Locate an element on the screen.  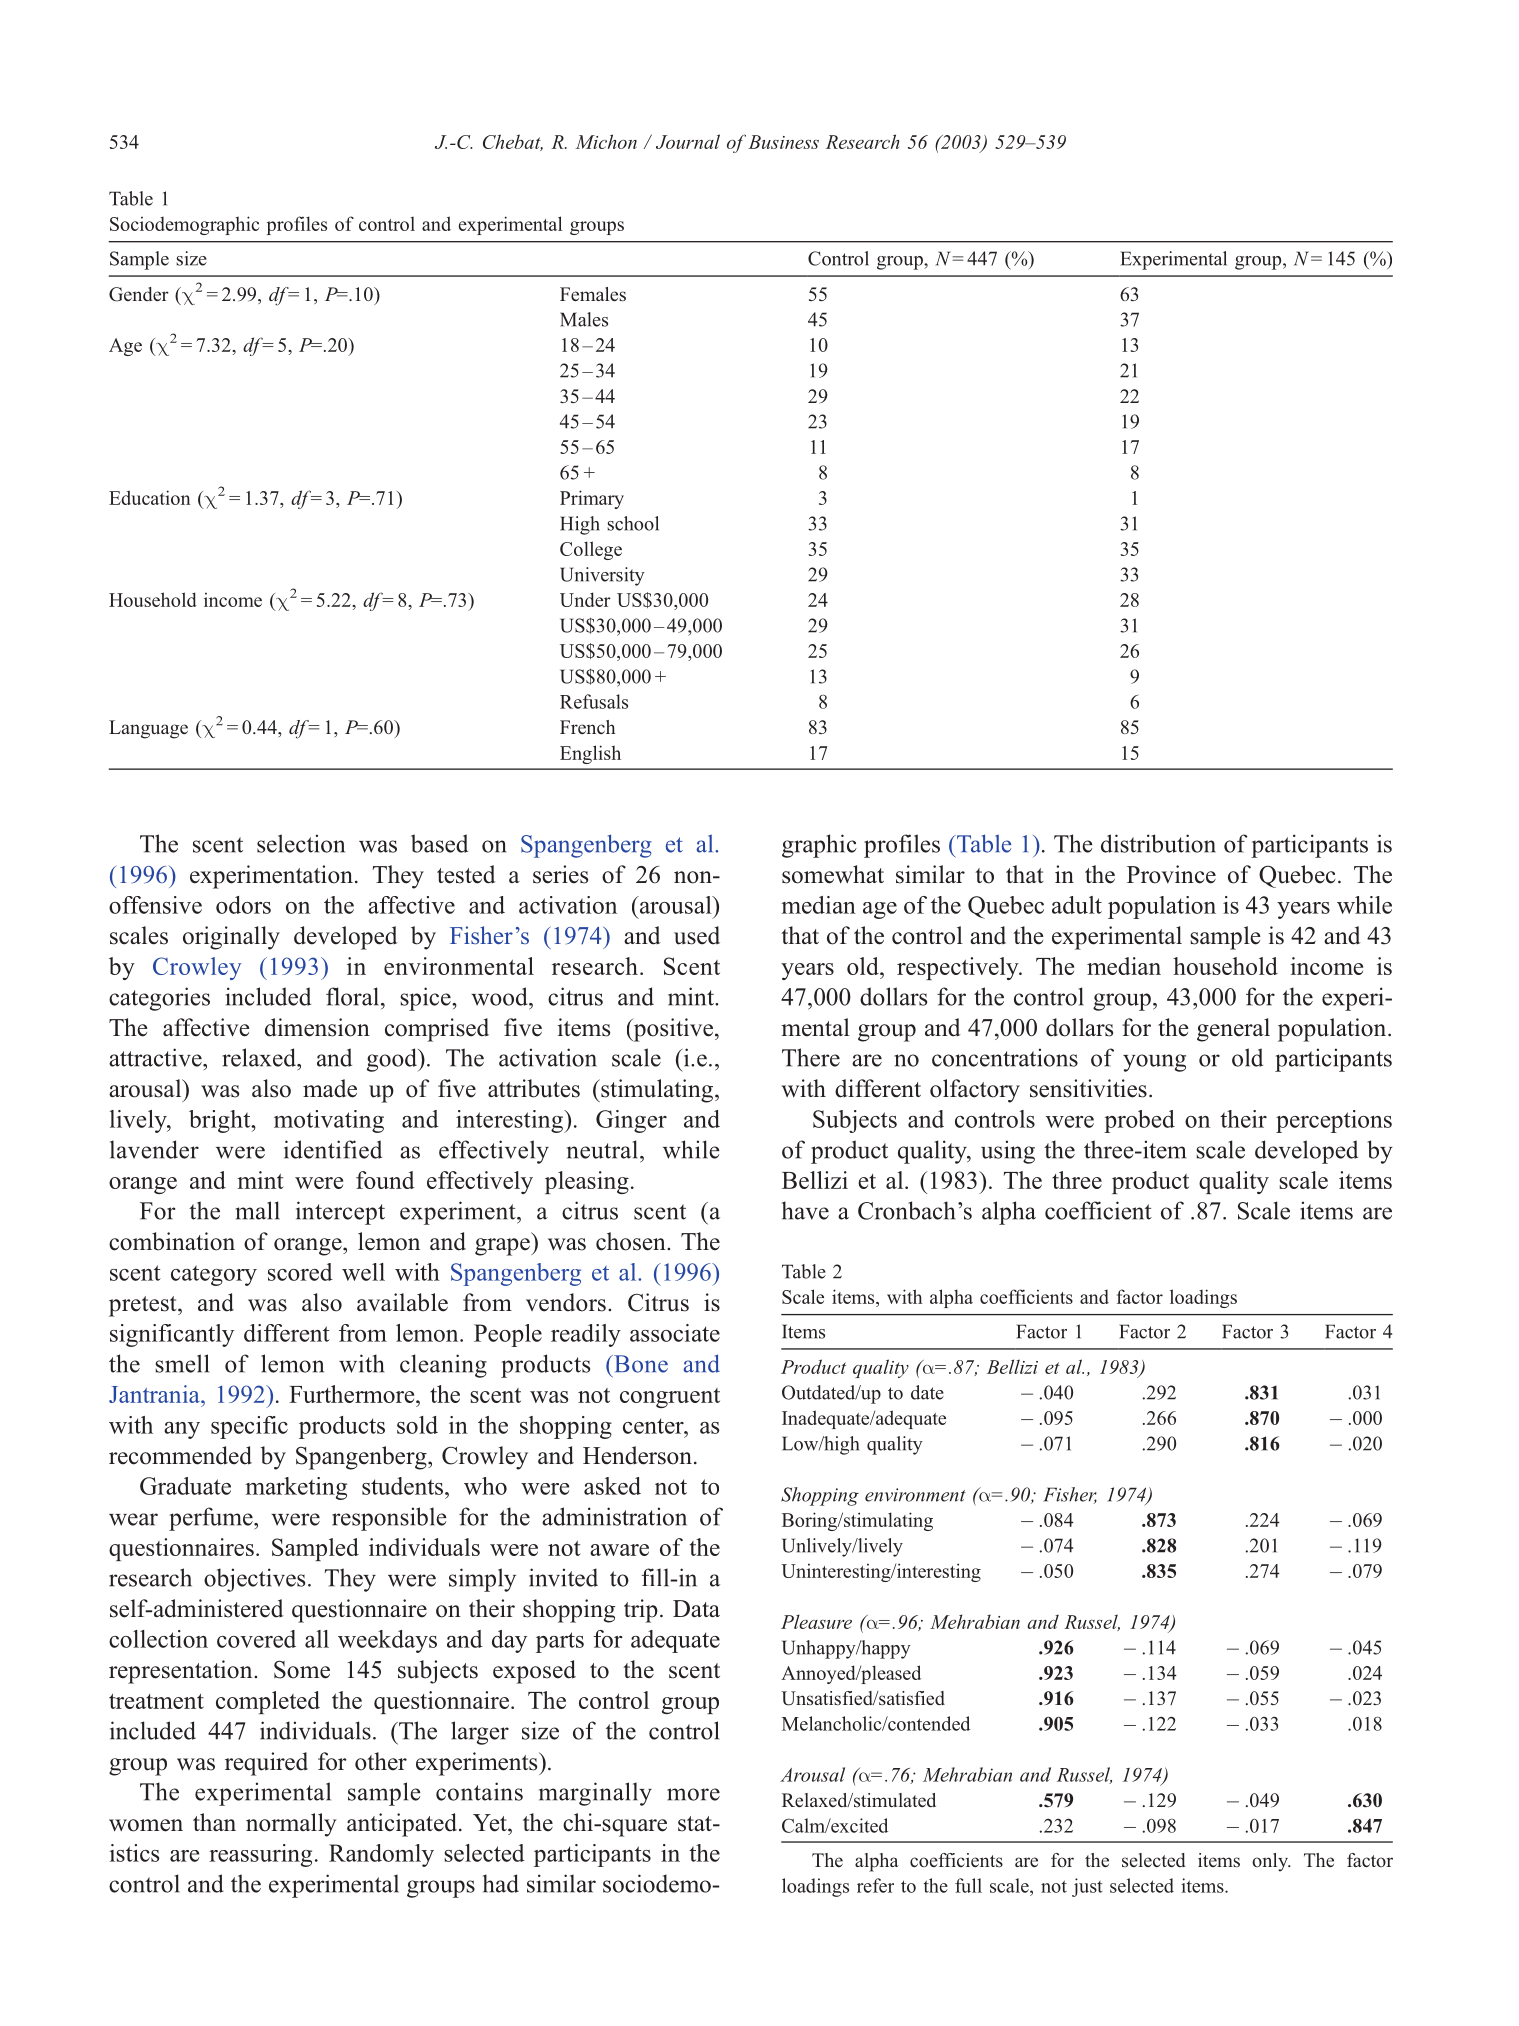
only is located at coordinates (1271, 1862).
